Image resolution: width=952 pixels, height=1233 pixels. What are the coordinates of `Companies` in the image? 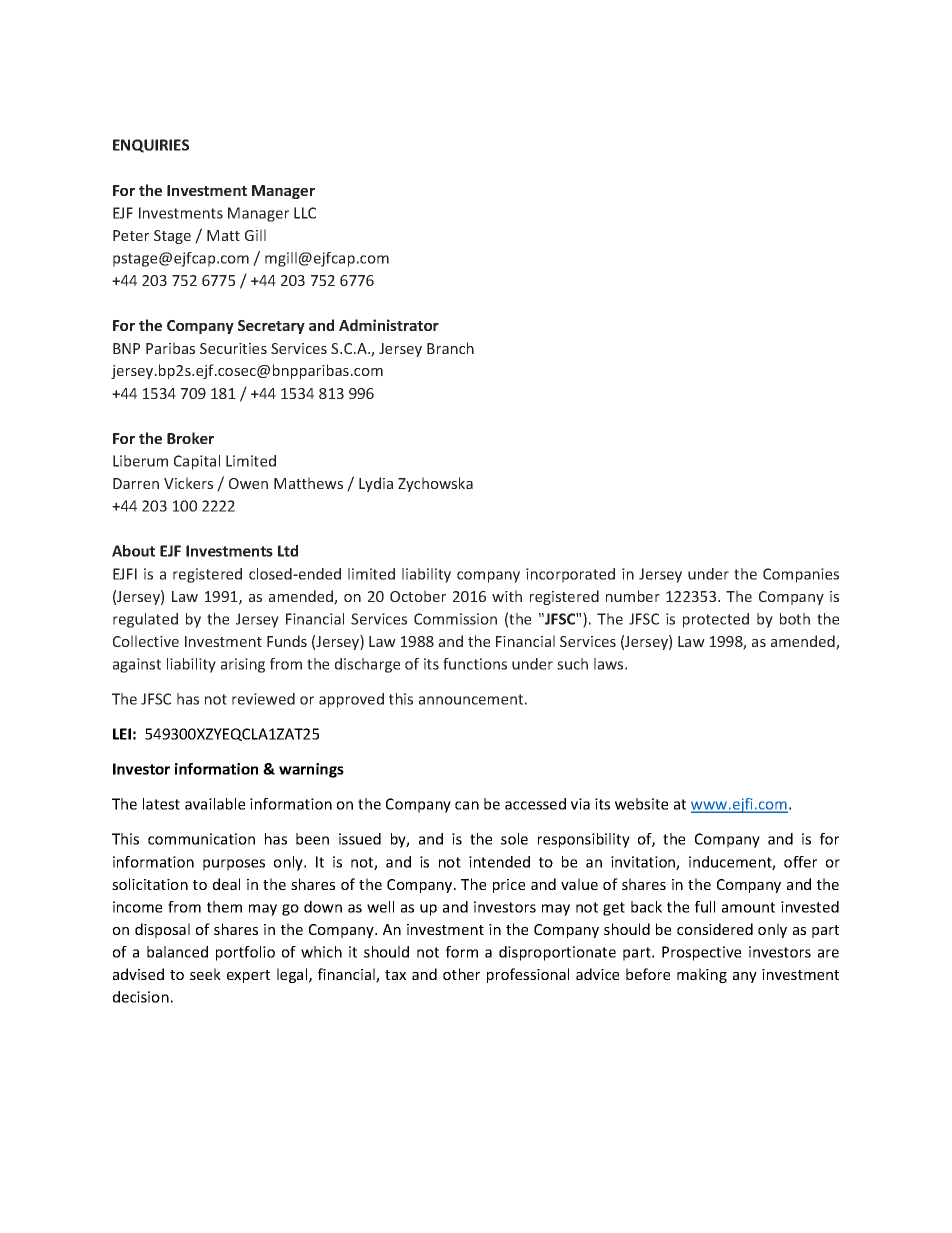 It's located at (801, 575).
